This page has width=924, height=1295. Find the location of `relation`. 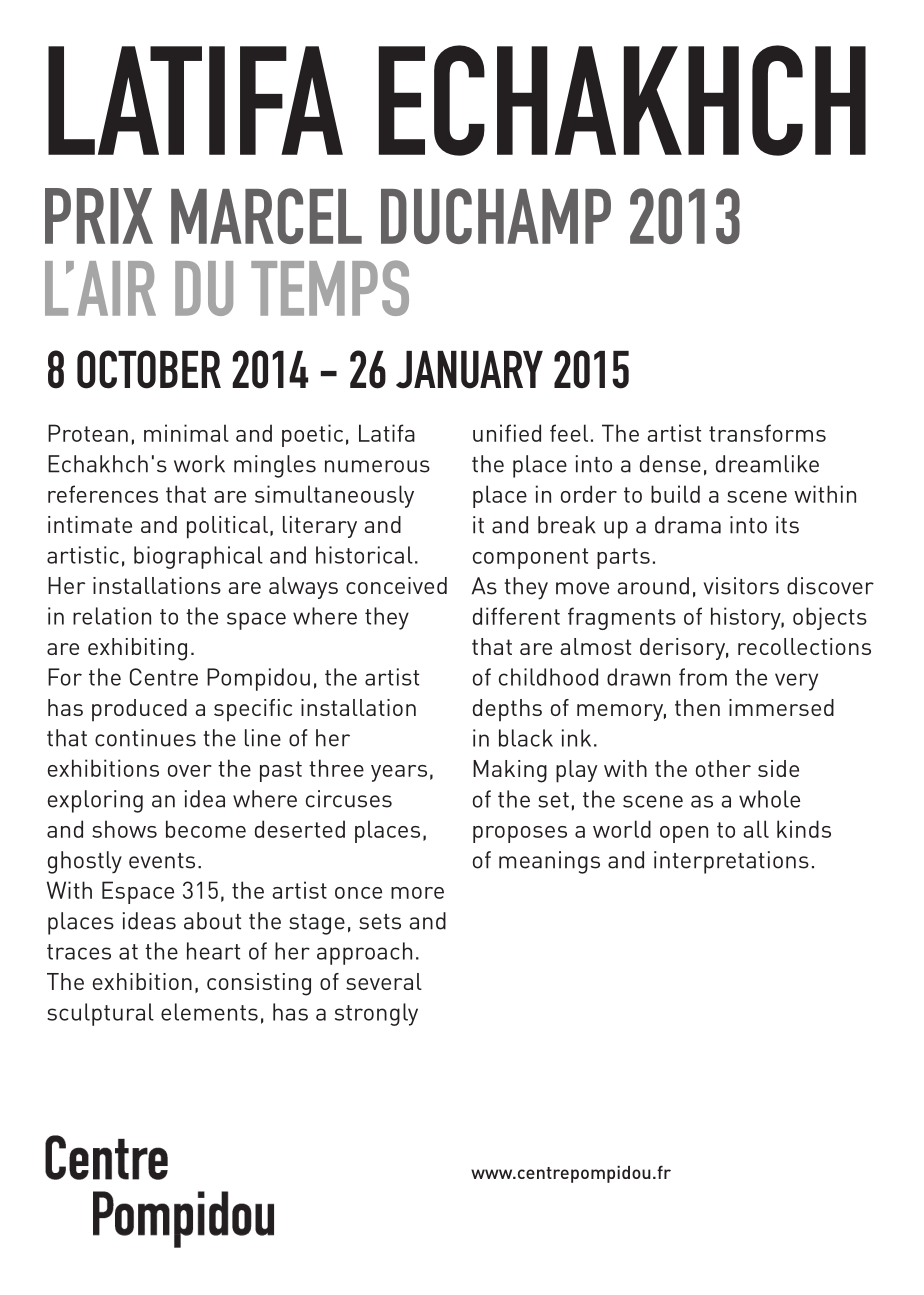

relation is located at coordinates (112, 616).
